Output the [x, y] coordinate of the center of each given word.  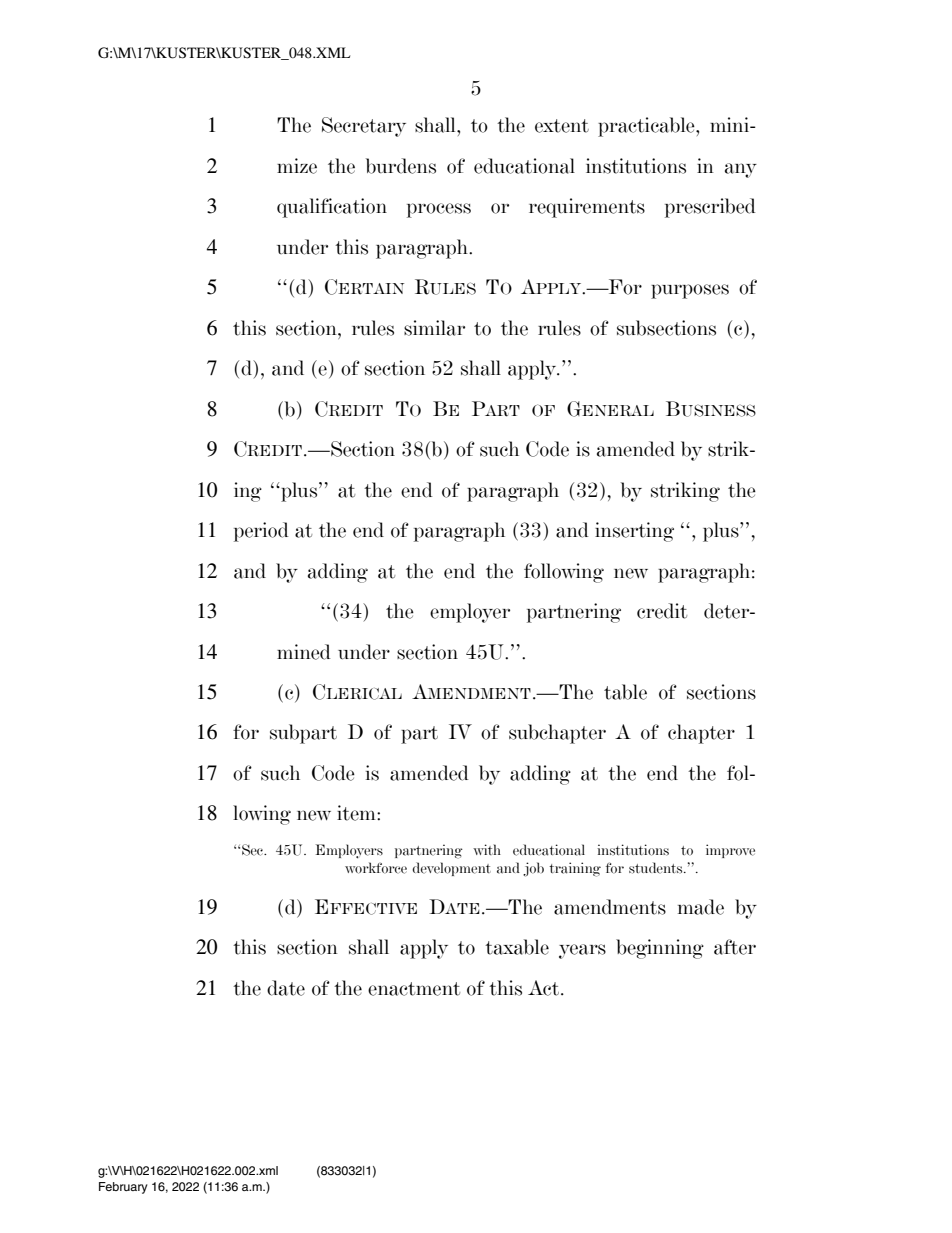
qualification [332, 208]
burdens [401, 166]
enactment [414, 989]
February [123, 1188]
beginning [660, 949]
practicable [647, 127]
